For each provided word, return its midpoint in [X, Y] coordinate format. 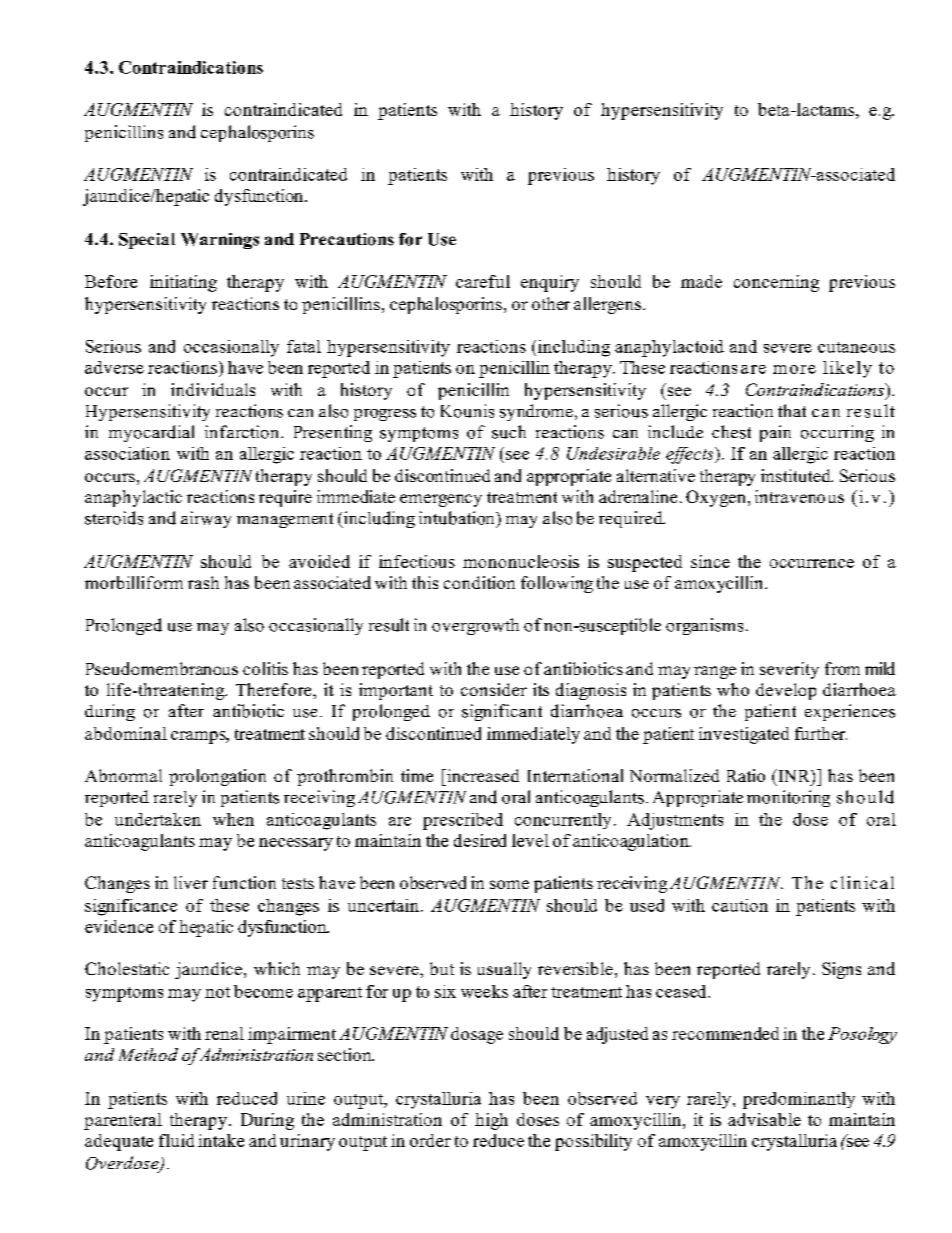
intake [221, 1140]
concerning [776, 283]
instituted [797, 475]
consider [494, 689]
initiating [183, 283]
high [491, 1121]
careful [483, 281]
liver [191, 882]
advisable [764, 1119]
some [509, 884]
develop [786, 691]
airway [206, 519]
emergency [441, 500]
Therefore [275, 689]
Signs [841, 970]
